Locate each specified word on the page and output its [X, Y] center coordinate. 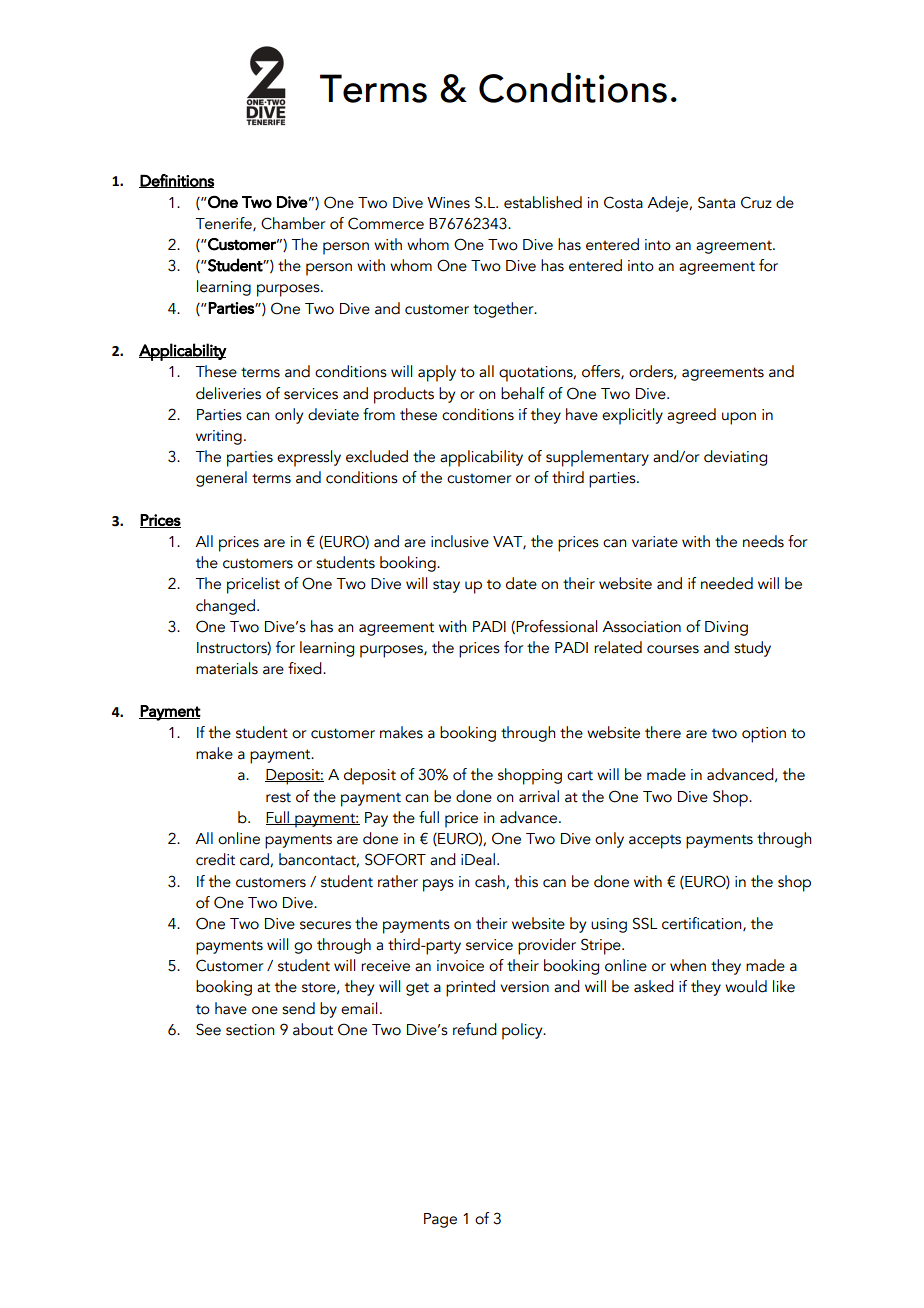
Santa [716, 202]
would [746, 986]
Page [440, 1220]
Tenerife [224, 224]
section [250, 1030]
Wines [448, 203]
